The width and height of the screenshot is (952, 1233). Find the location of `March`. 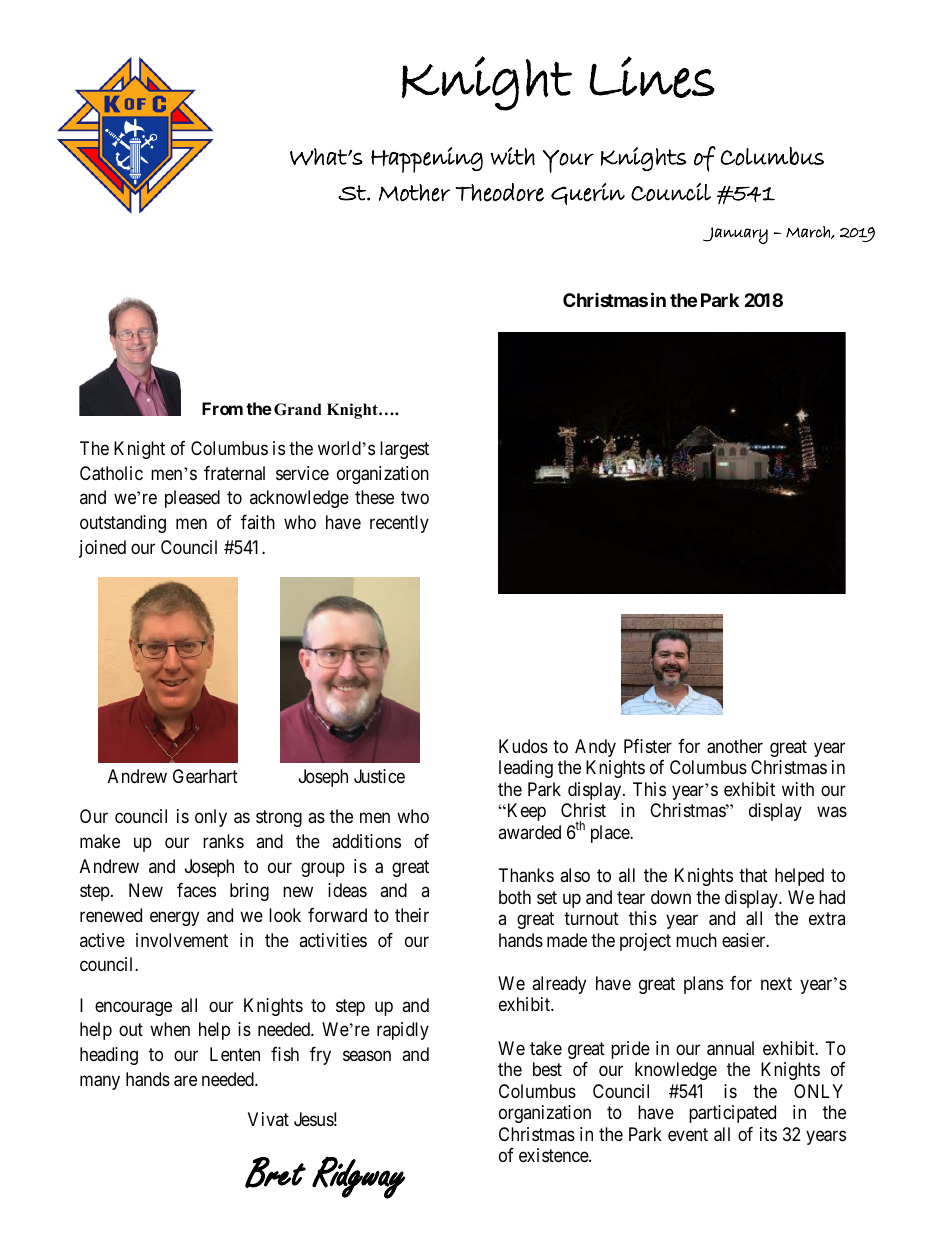

March is located at coordinates (809, 232).
